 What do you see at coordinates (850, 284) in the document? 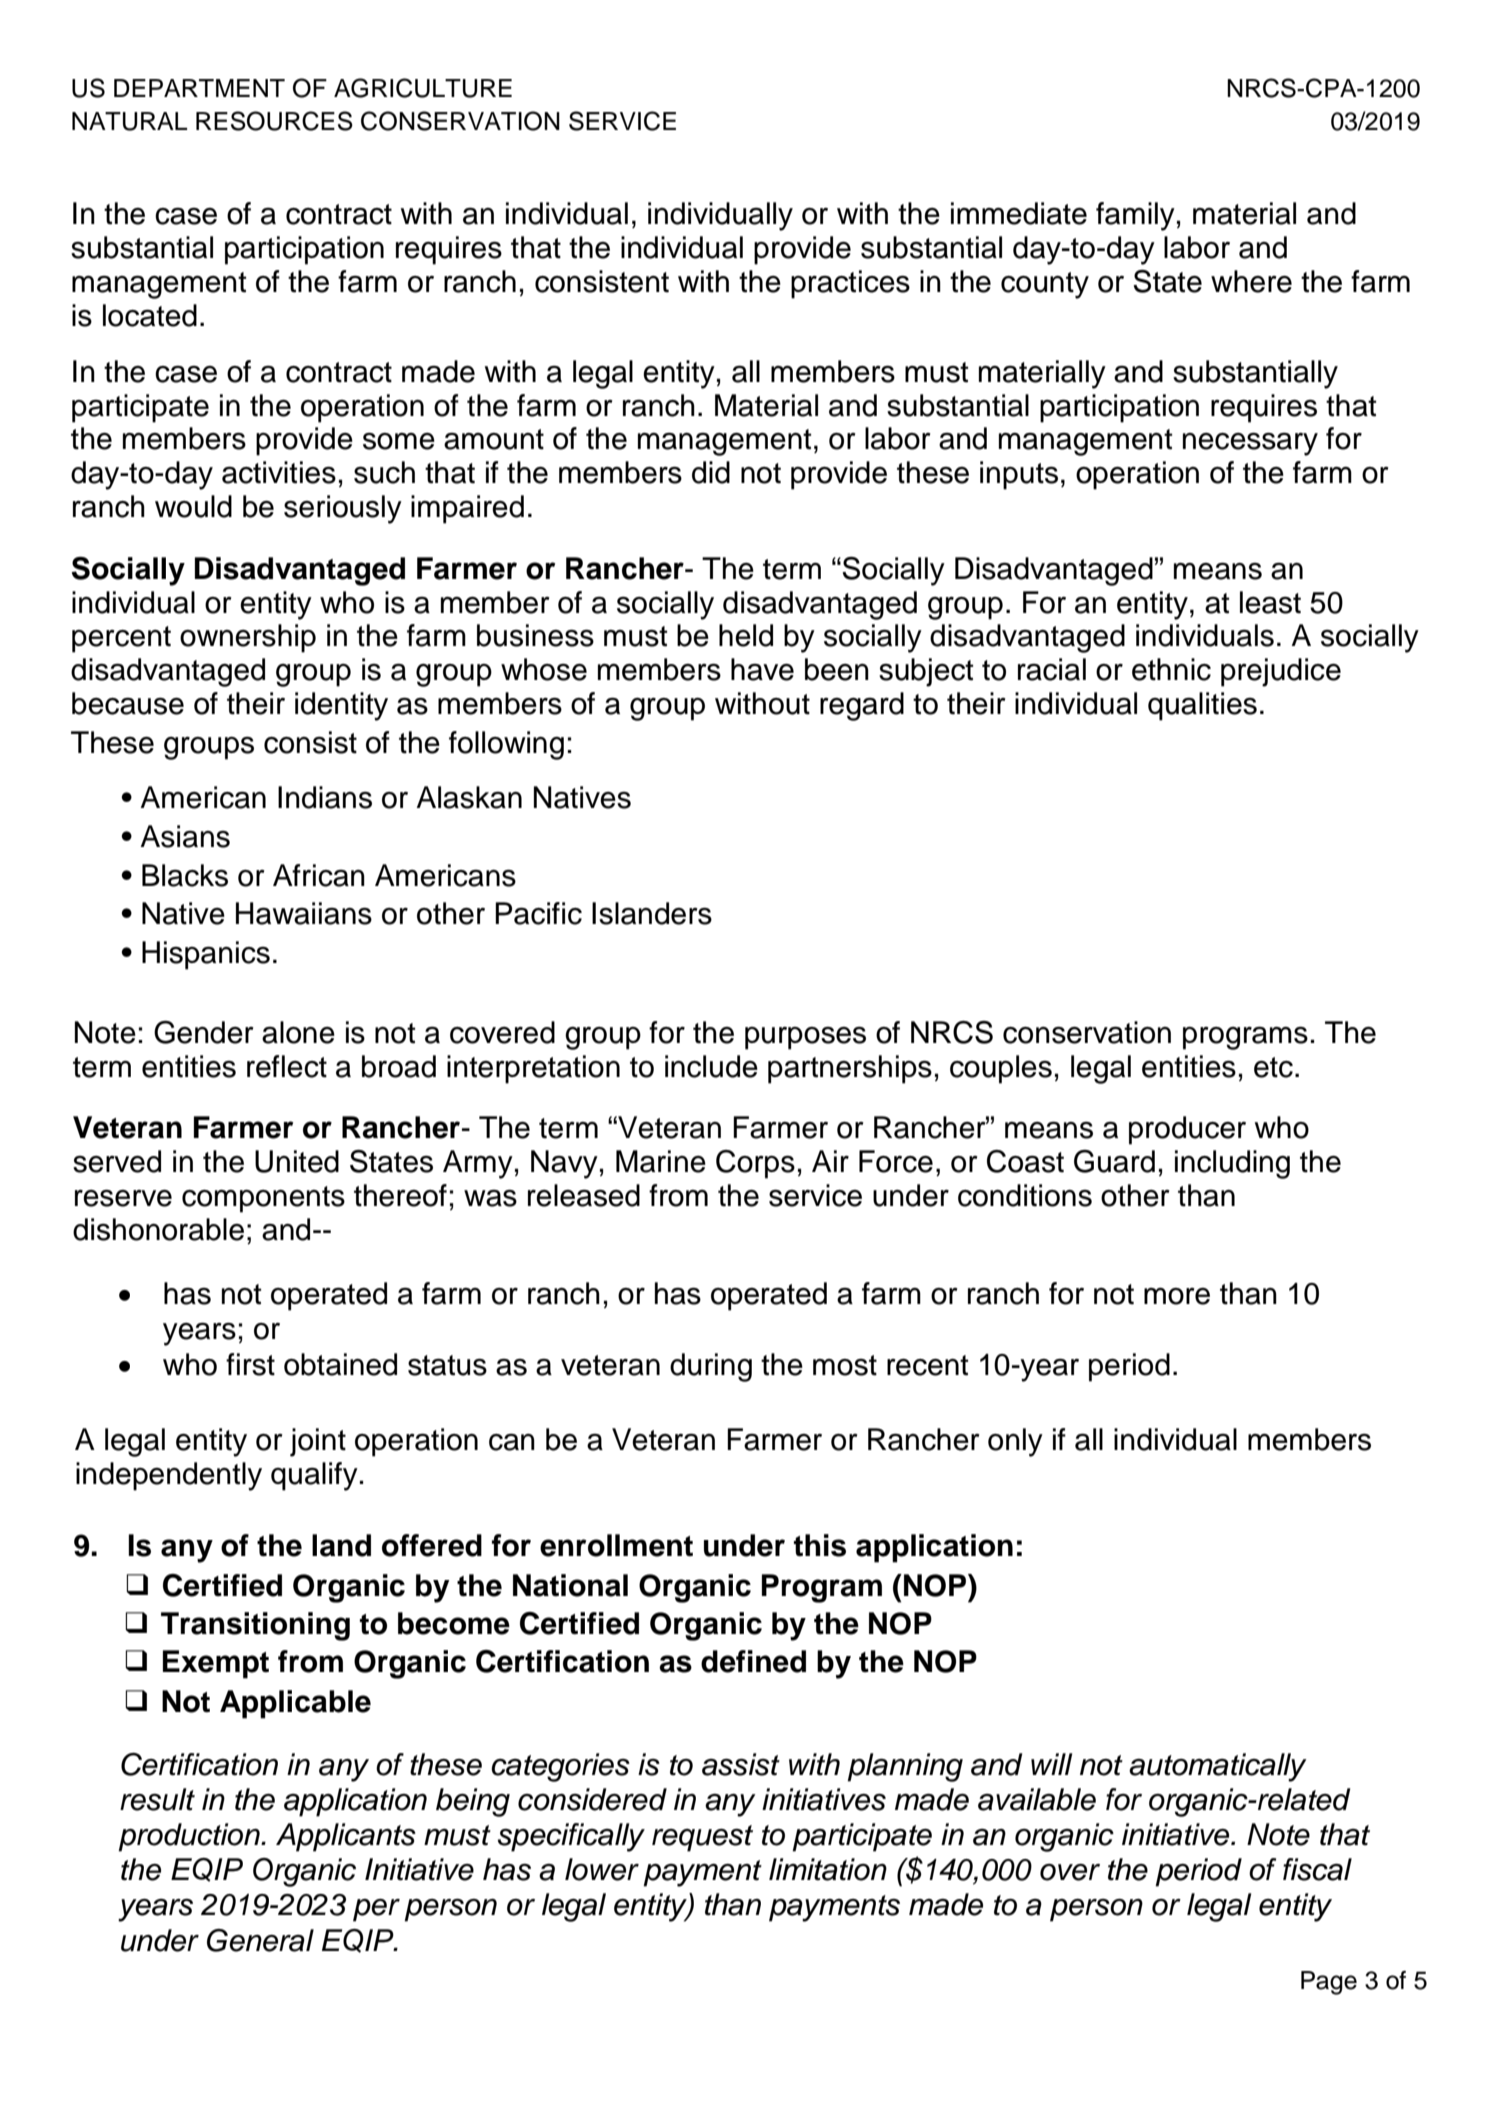
I see `practices` at bounding box center [850, 284].
